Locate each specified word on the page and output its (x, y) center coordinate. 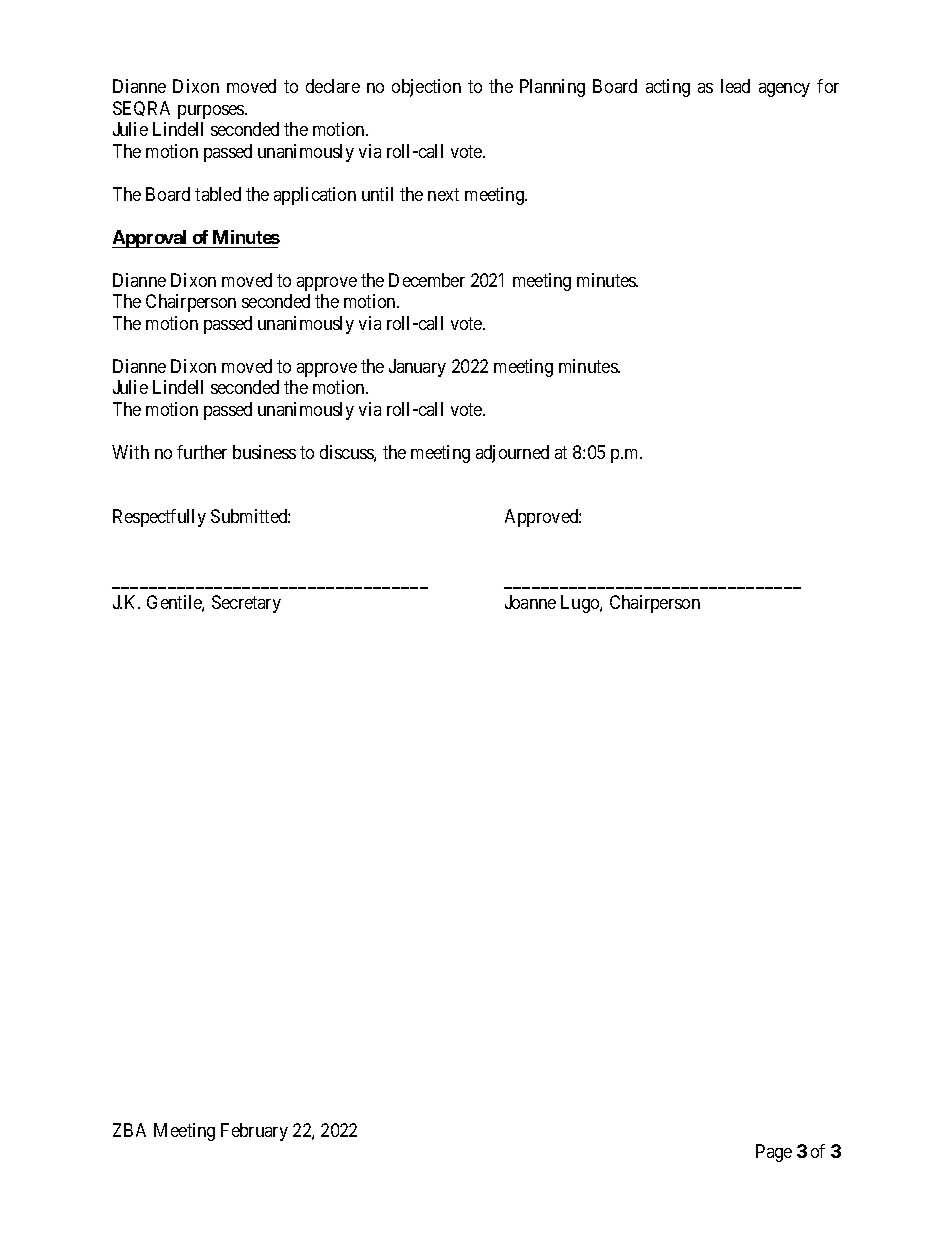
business (264, 452)
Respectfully (159, 518)
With (130, 452)
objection (426, 88)
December (427, 280)
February (254, 1132)
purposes (212, 112)
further (202, 452)
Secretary (246, 604)
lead (735, 86)
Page (774, 1153)
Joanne (530, 602)
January (417, 368)
